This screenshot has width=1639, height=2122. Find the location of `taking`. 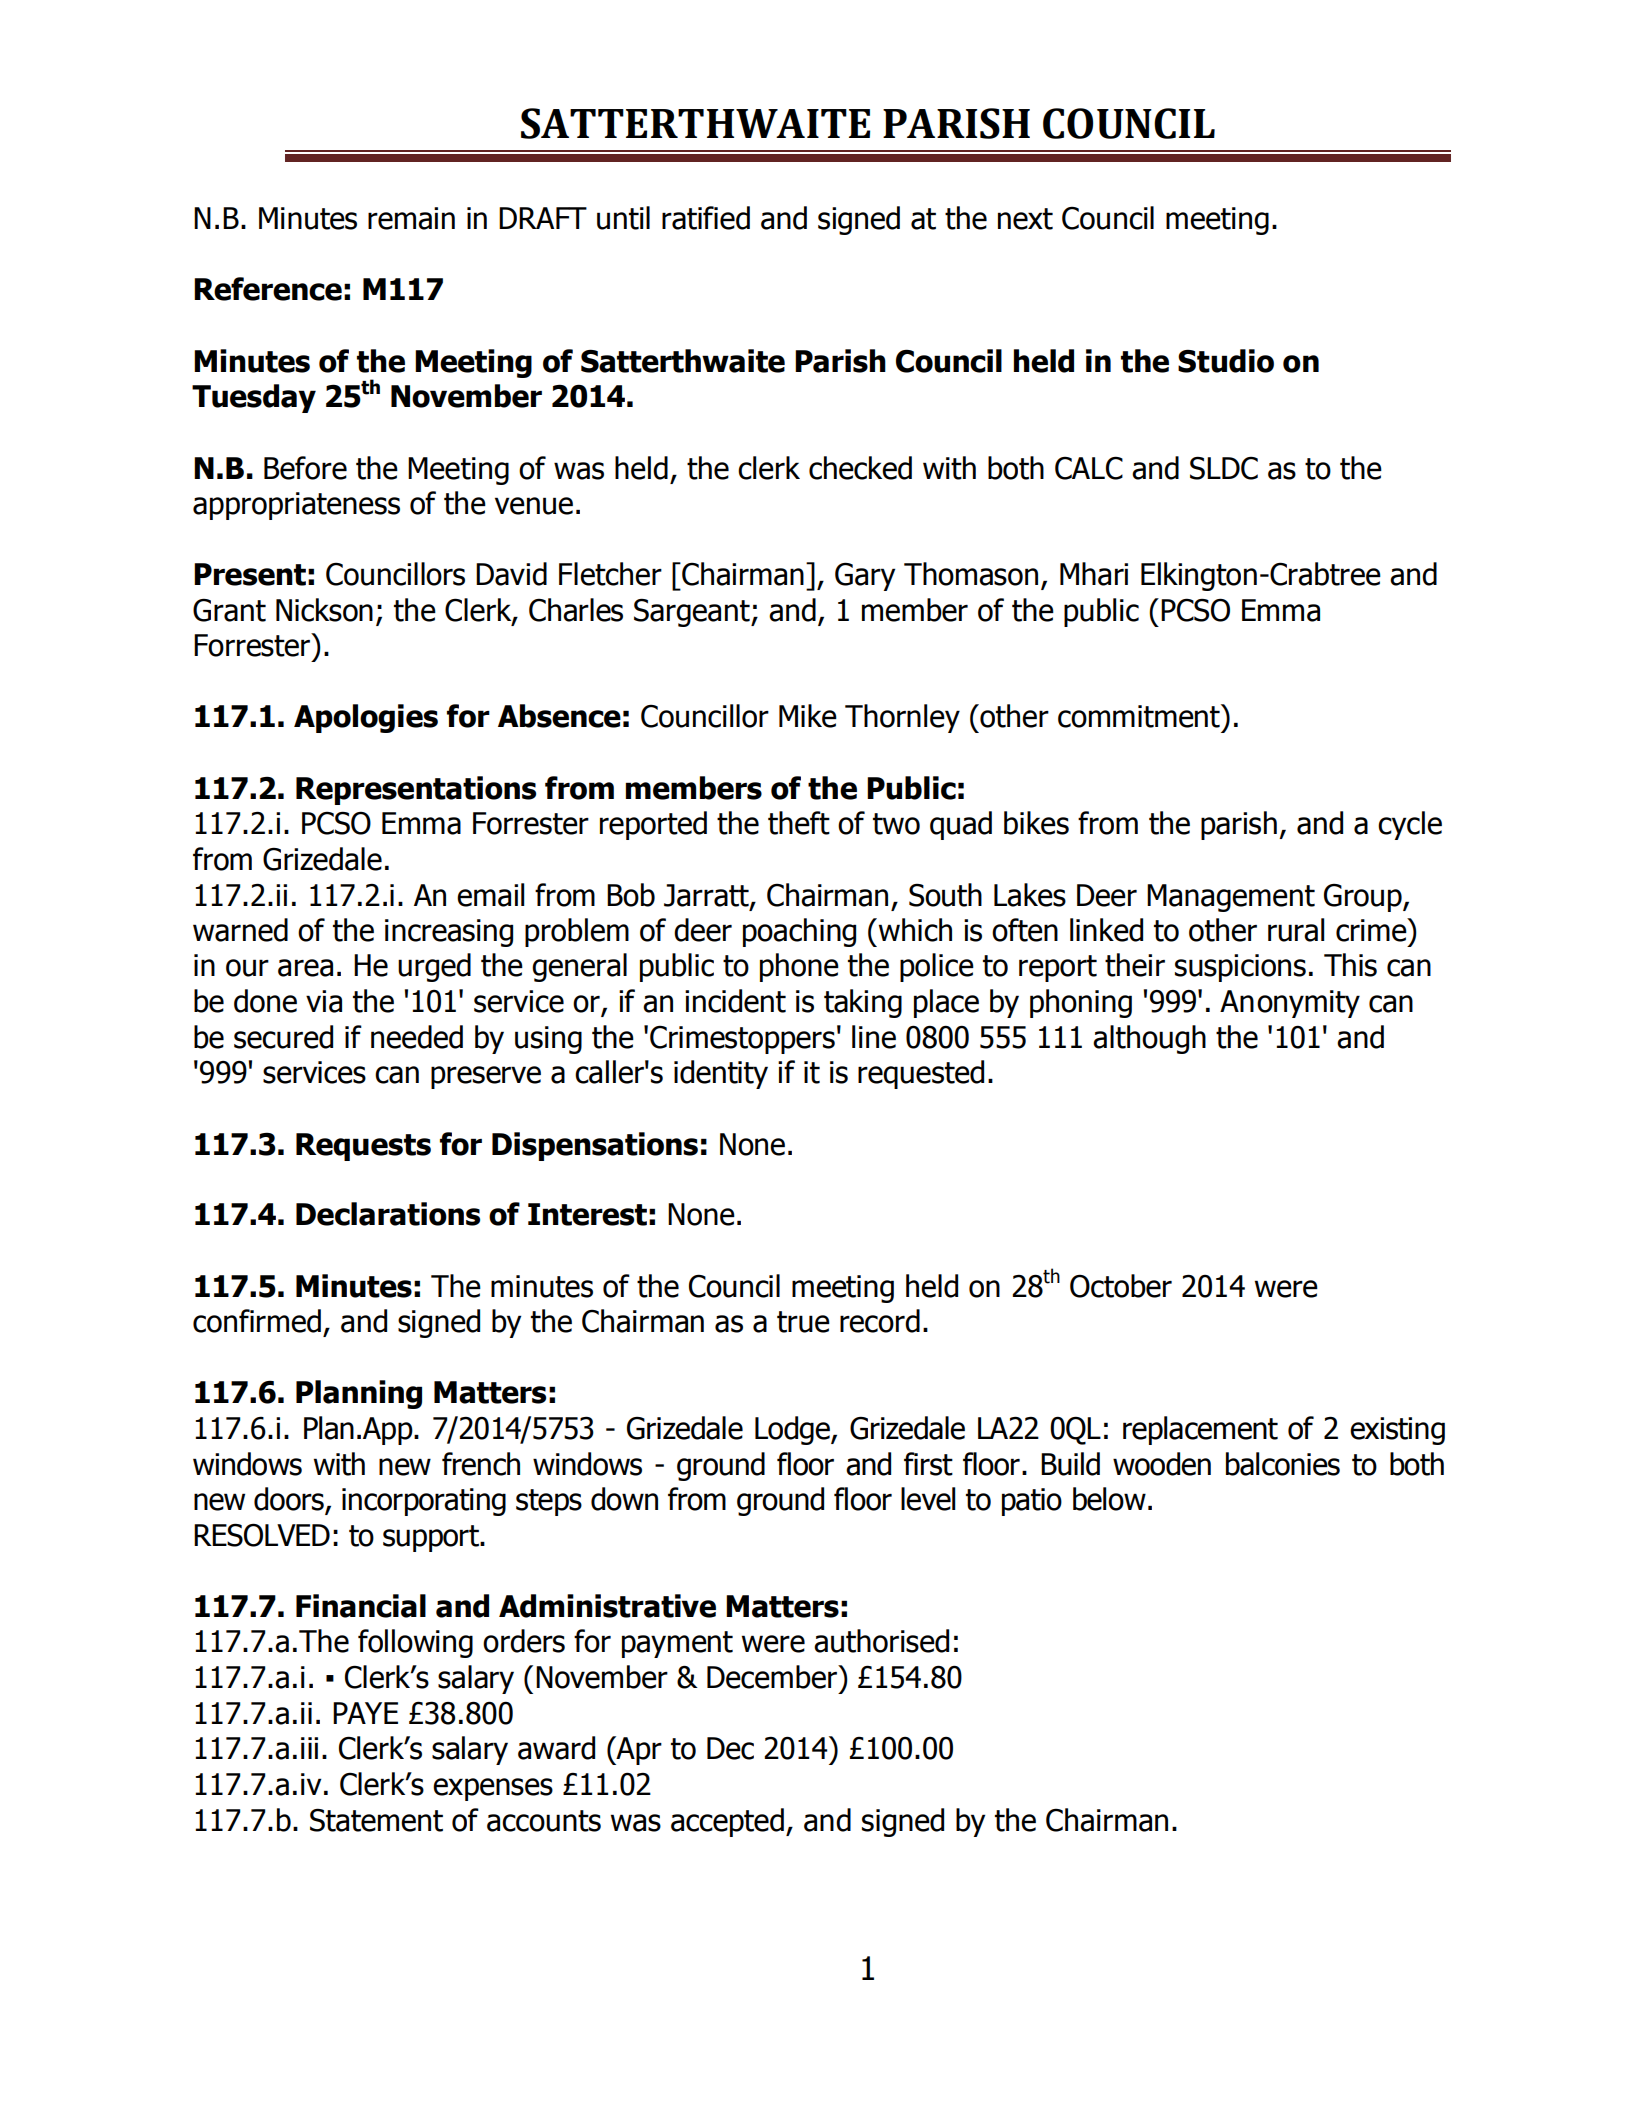

taking is located at coordinates (863, 1003).
